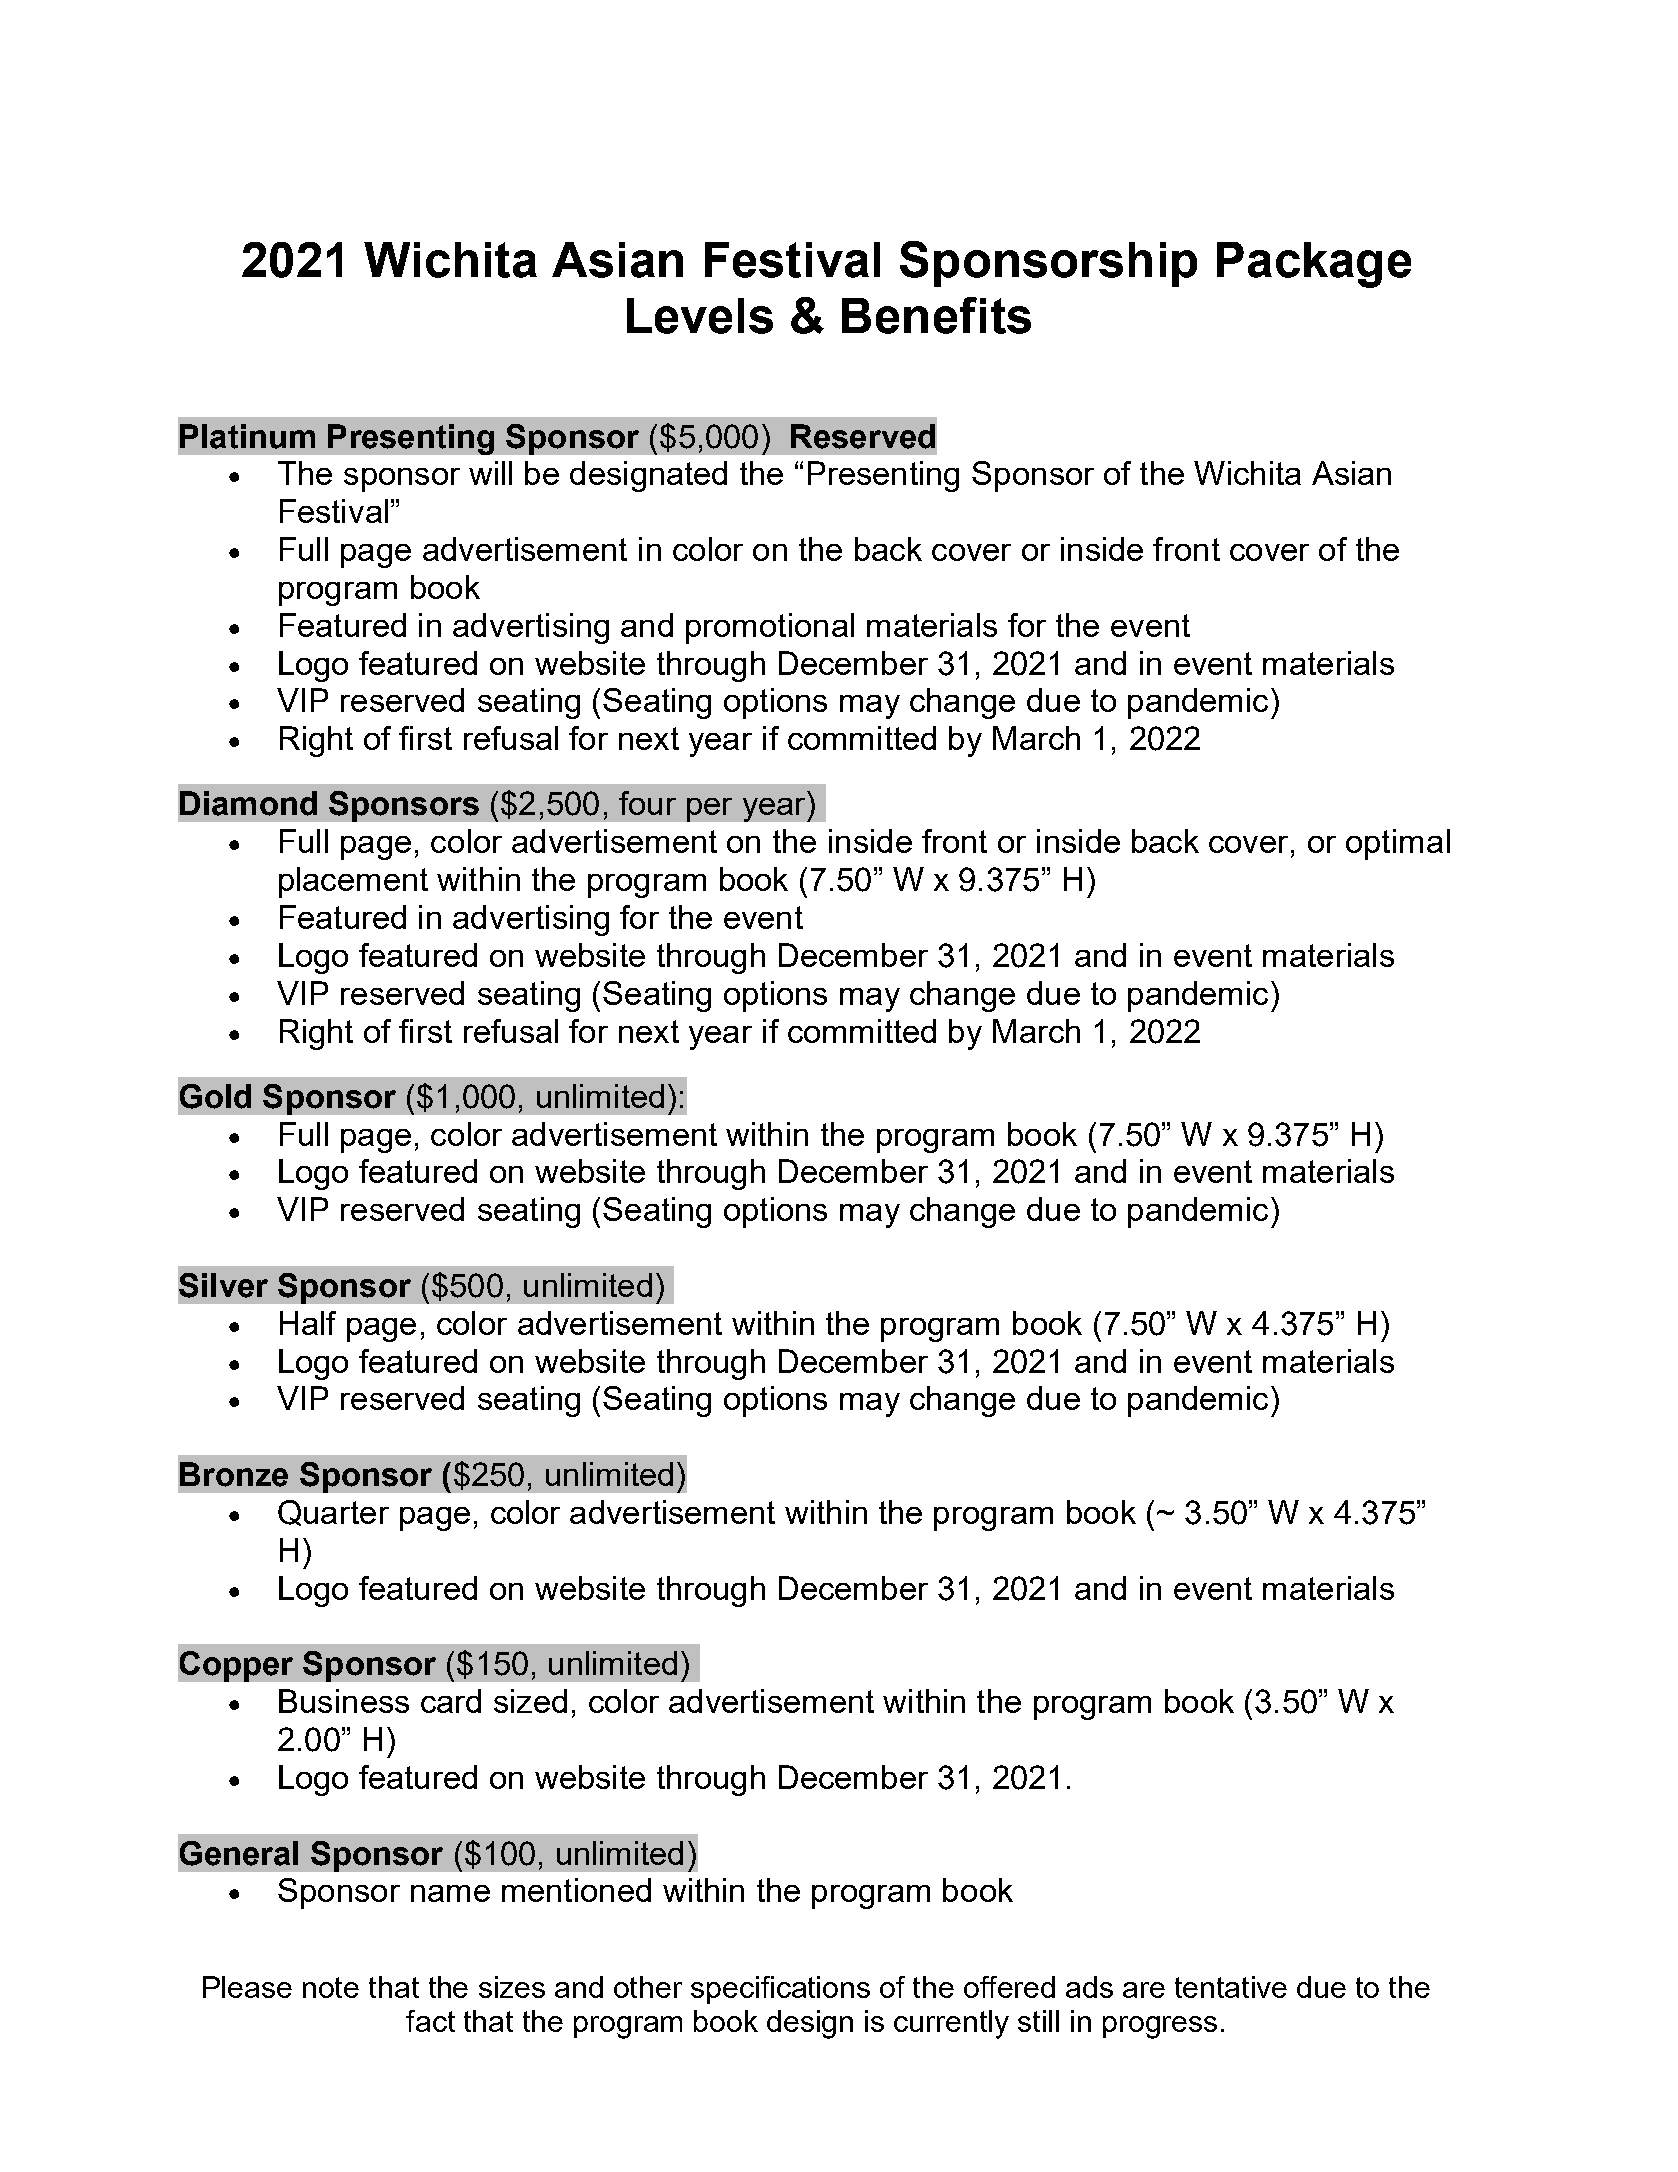  I want to click on sized, so click(530, 1701).
